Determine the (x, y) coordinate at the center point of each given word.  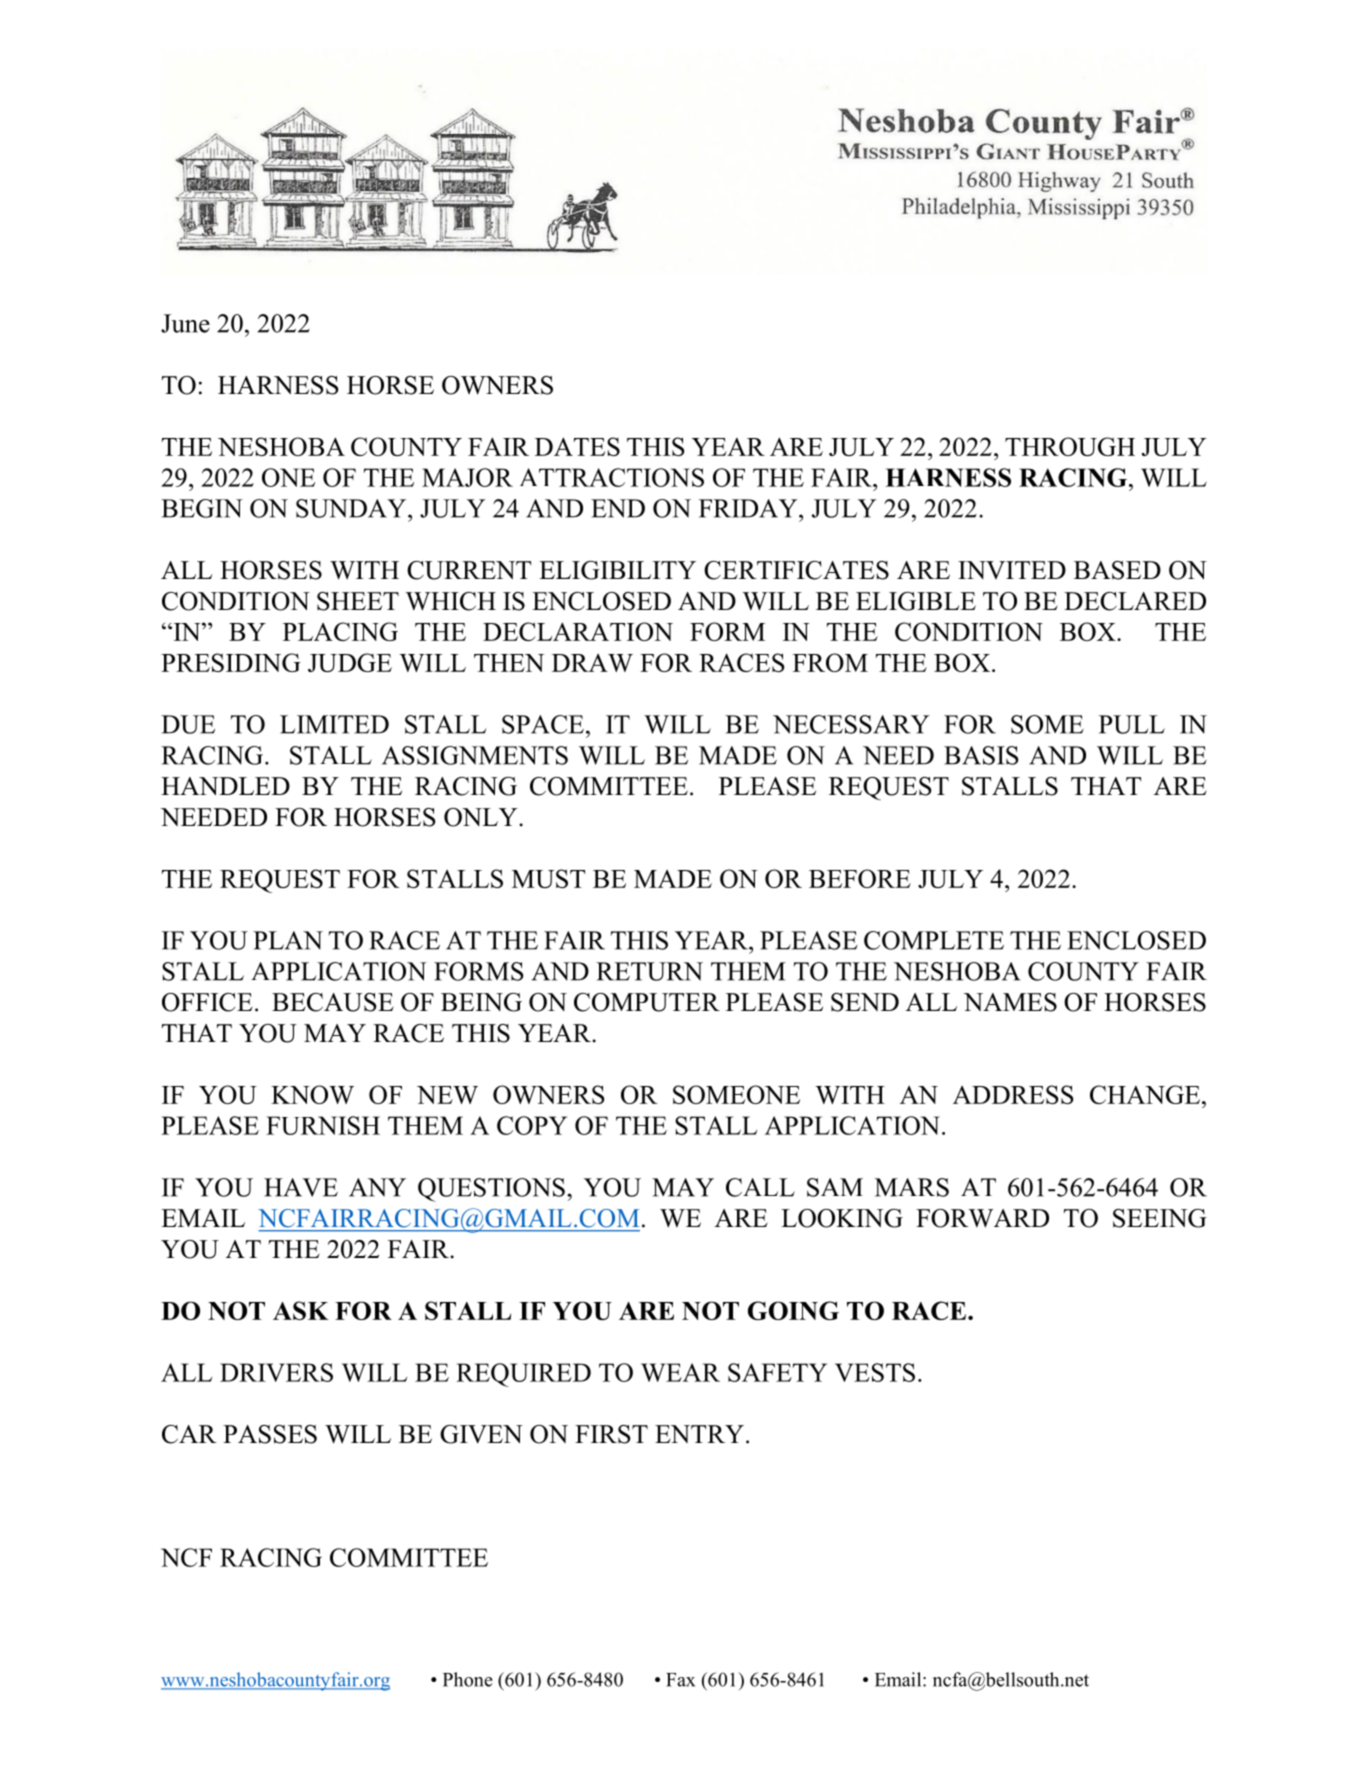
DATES (577, 446)
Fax (680, 1680)
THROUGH (1070, 446)
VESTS (875, 1372)
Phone (468, 1679)
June (185, 323)
